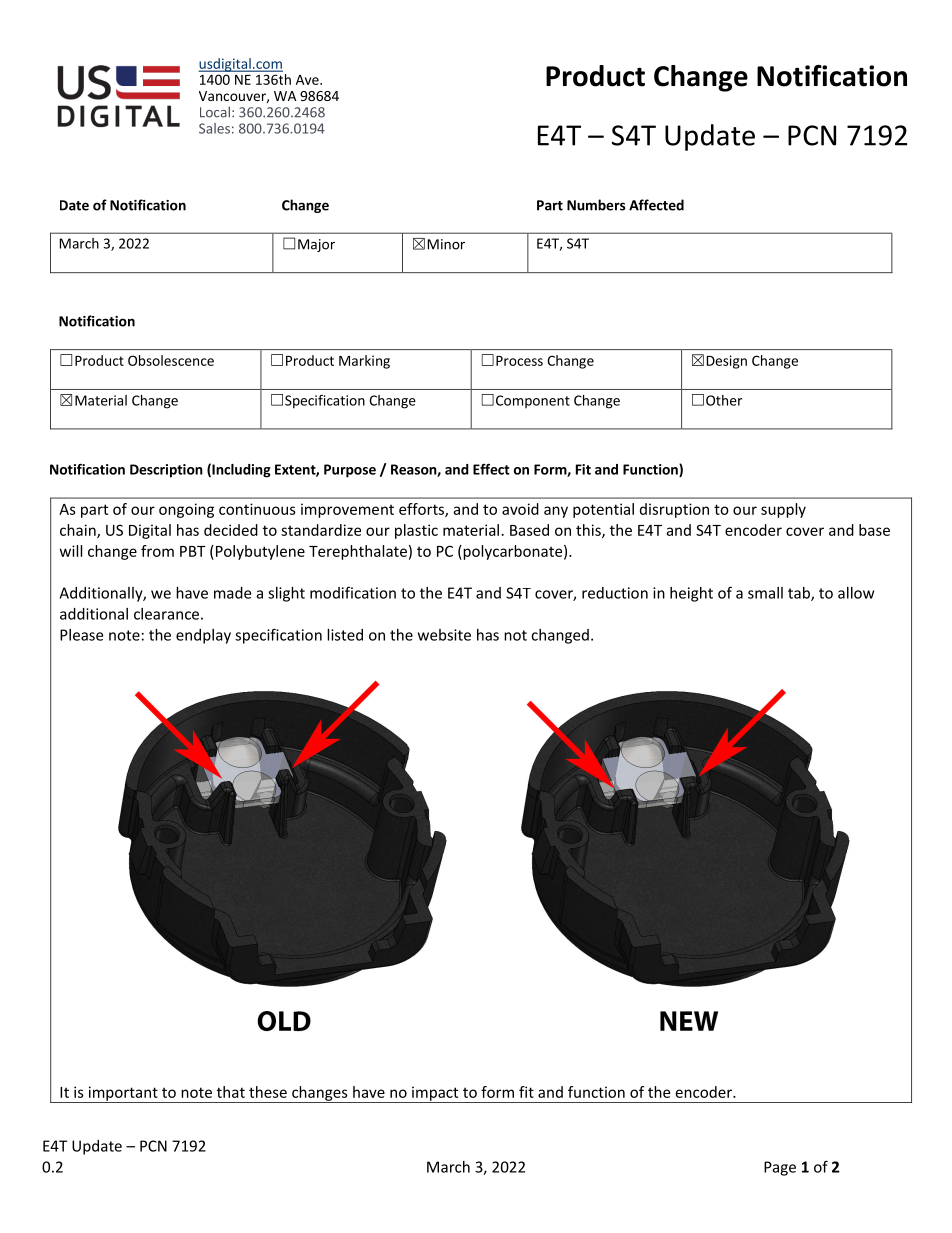 This image has width=952, height=1233. I want to click on Sales, so click(214, 128).
